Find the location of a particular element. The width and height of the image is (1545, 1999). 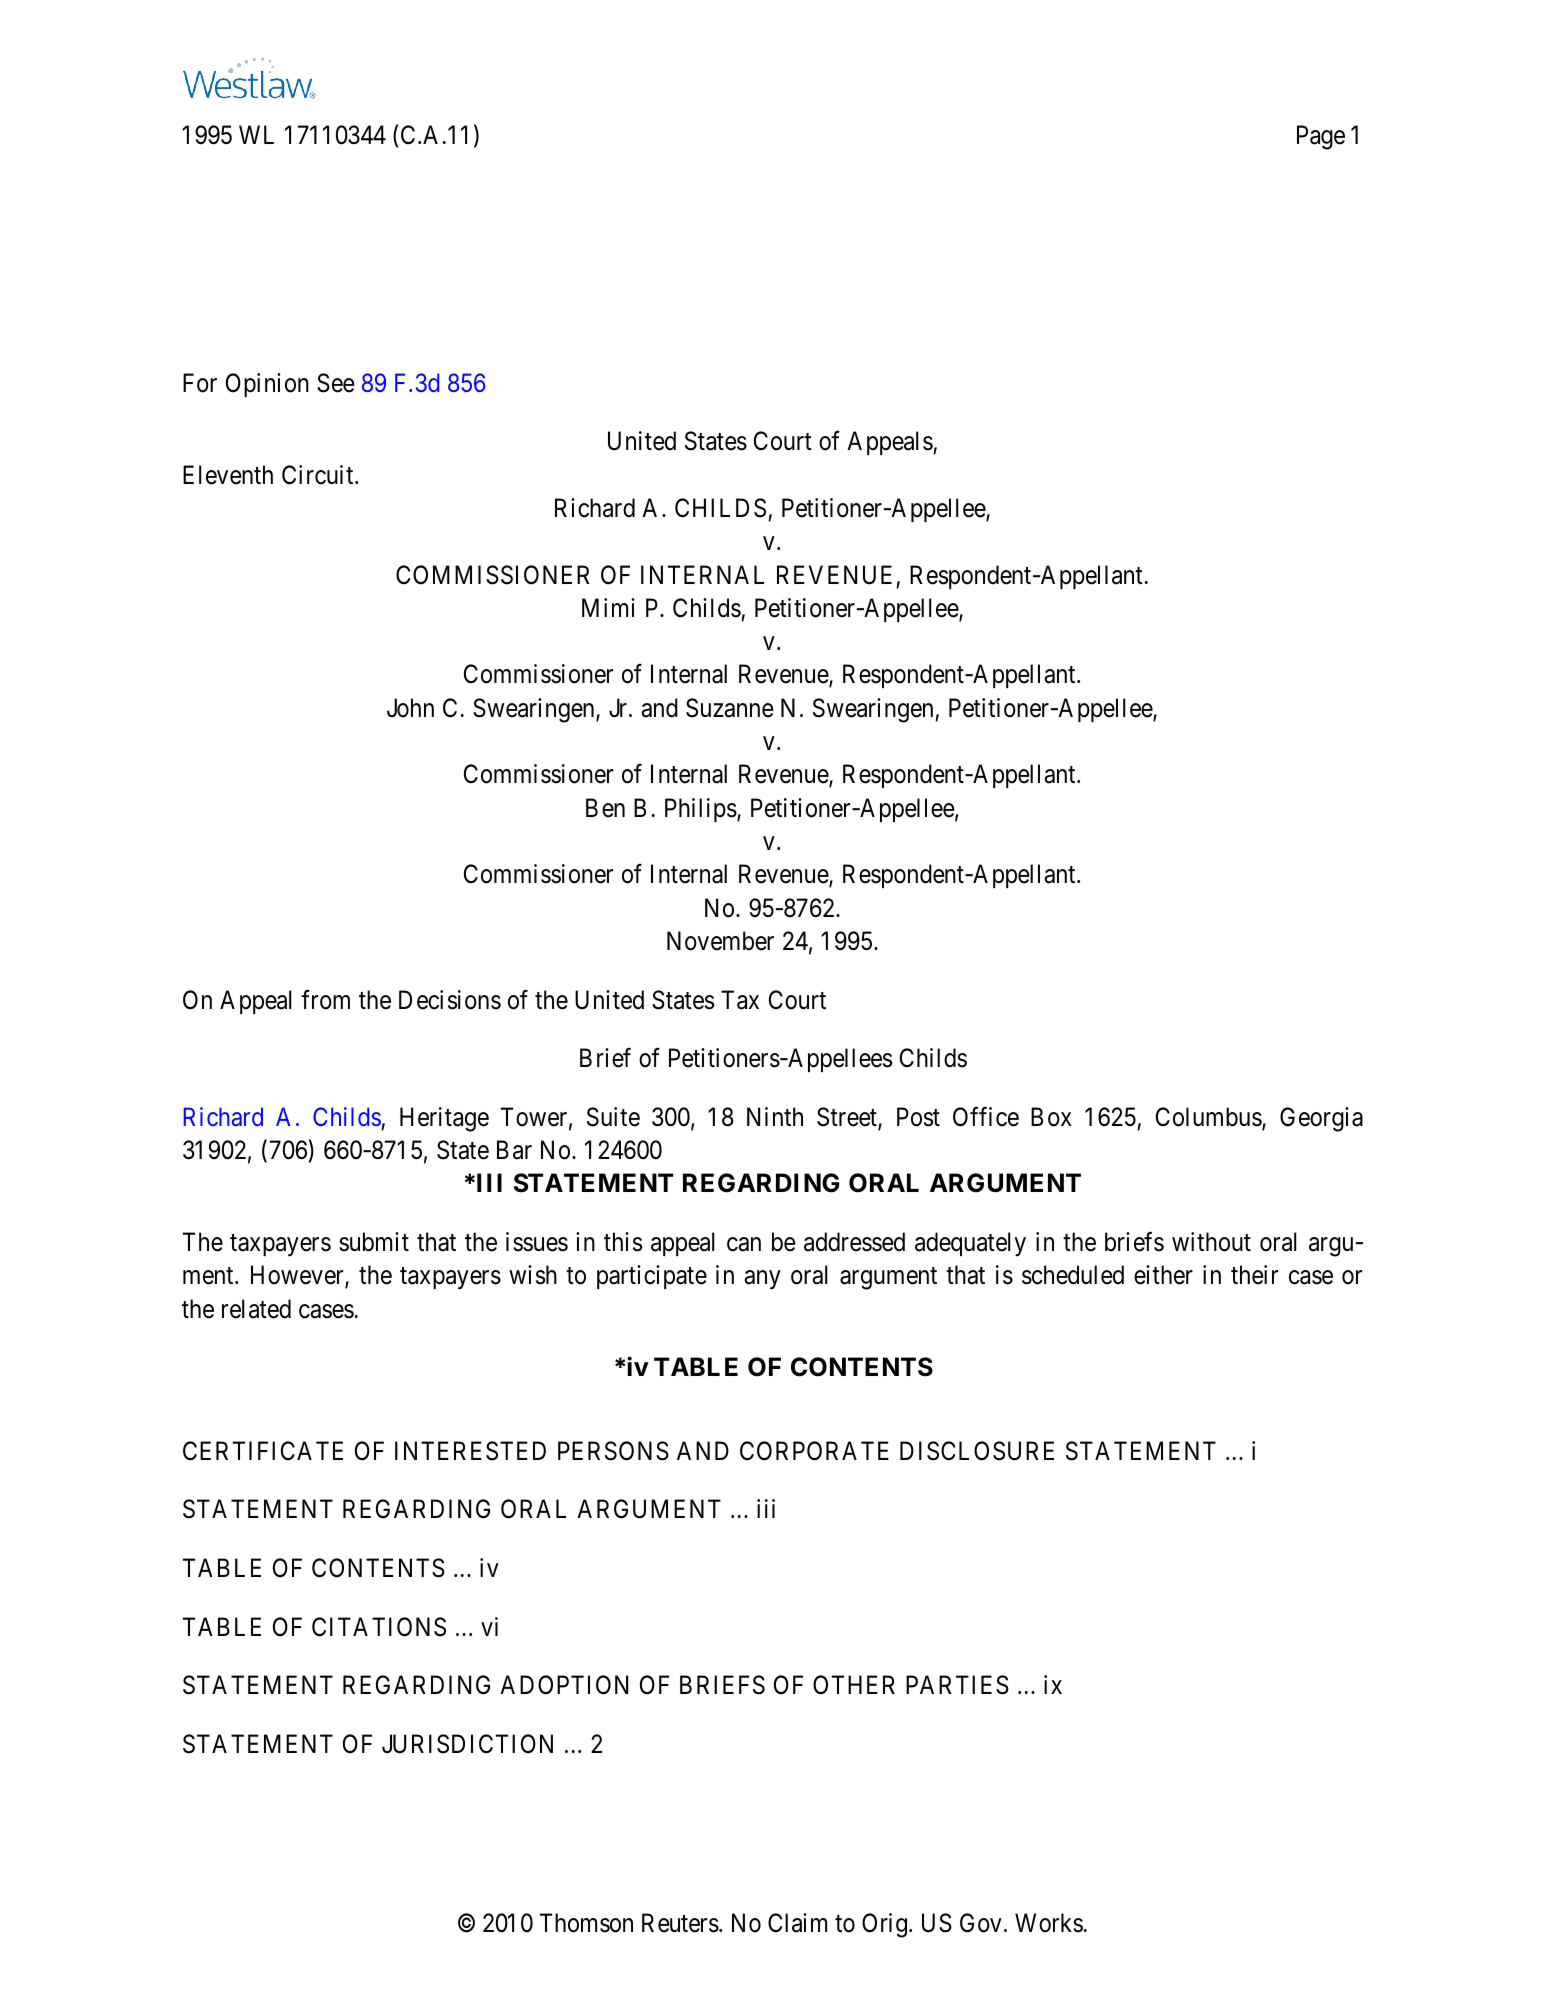

Page is located at coordinates (1321, 137).
